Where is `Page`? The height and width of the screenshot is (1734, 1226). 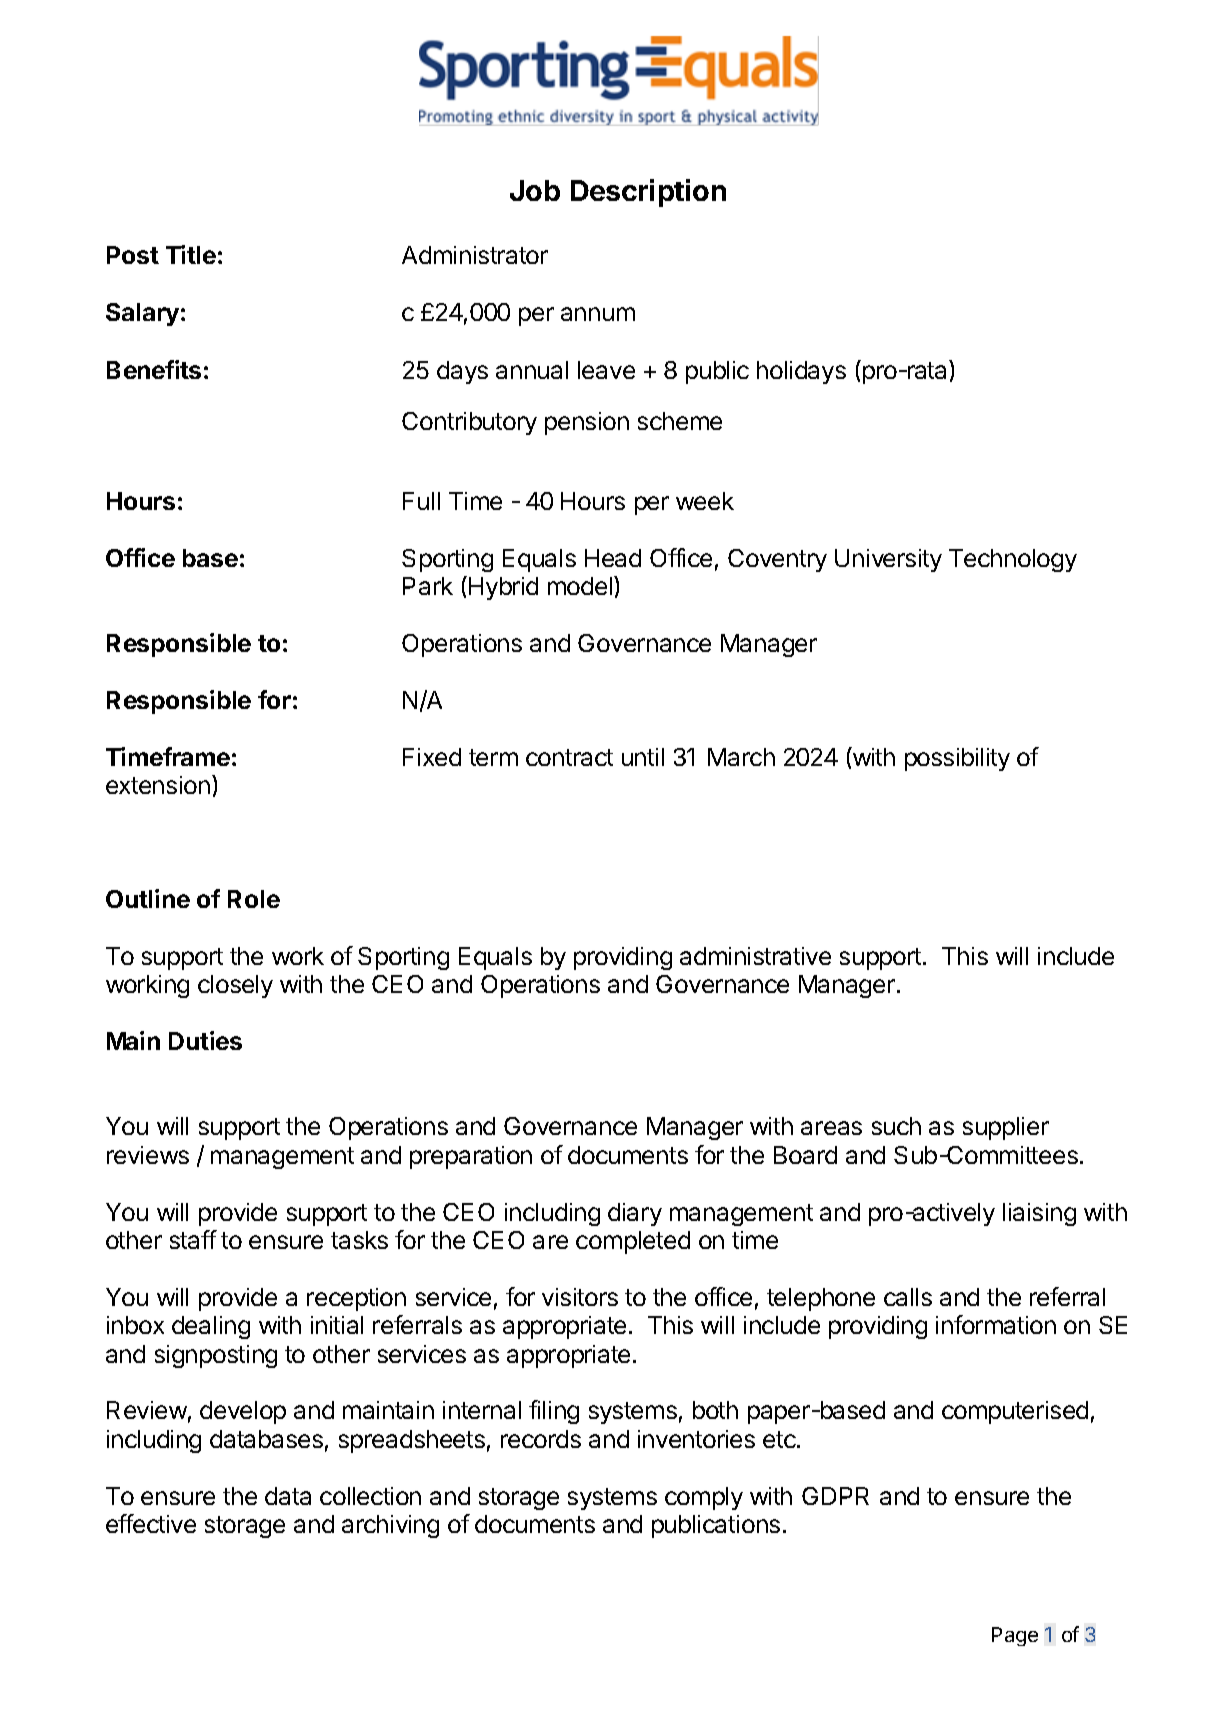
Page is located at coordinates (1015, 1636).
